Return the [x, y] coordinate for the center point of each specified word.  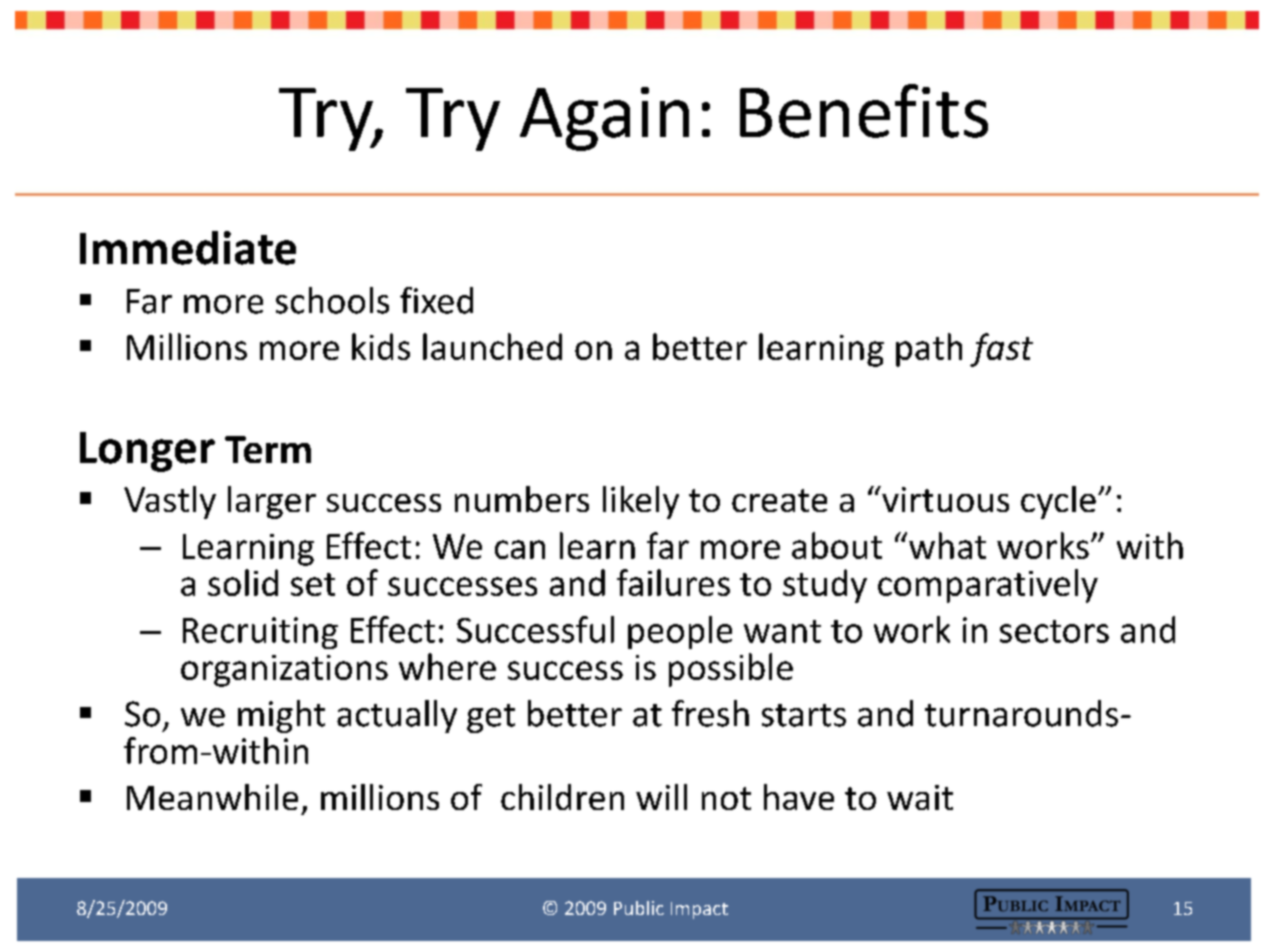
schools [332, 300]
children [562, 797]
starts [804, 715]
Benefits [864, 111]
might [281, 716]
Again [604, 119]
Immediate [188, 248]
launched [492, 346]
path [929, 350]
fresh [710, 713]
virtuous [944, 499]
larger [272, 502]
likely [641, 502]
